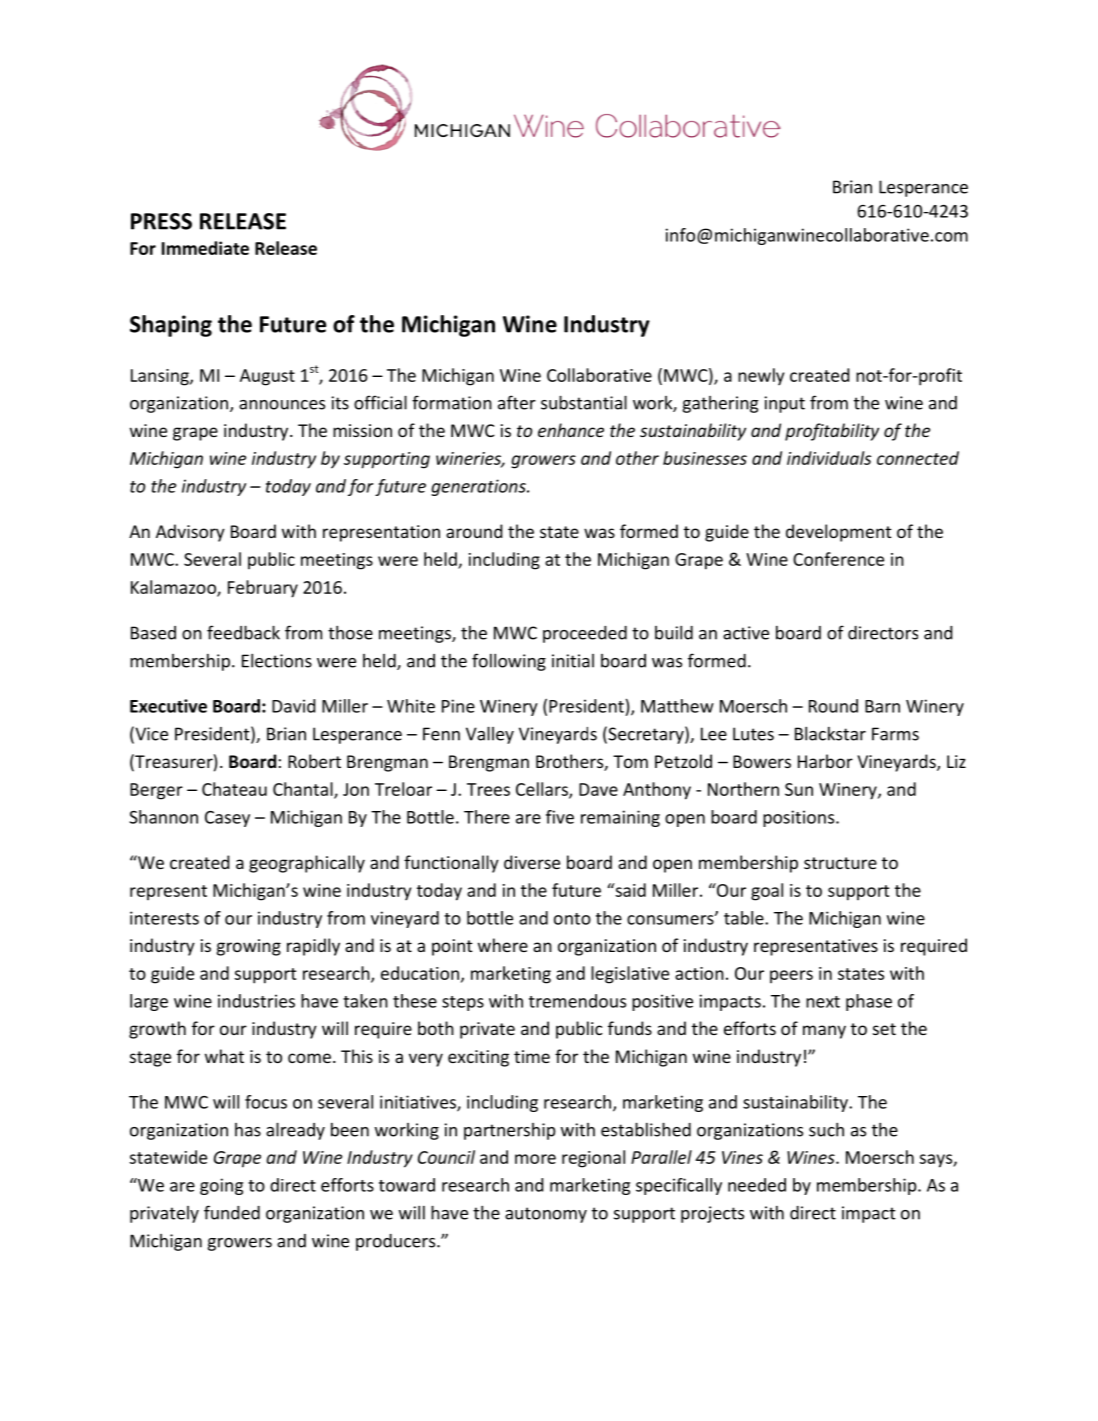 This page has height=1421, width=1098. I want to click on David, so click(293, 706).
